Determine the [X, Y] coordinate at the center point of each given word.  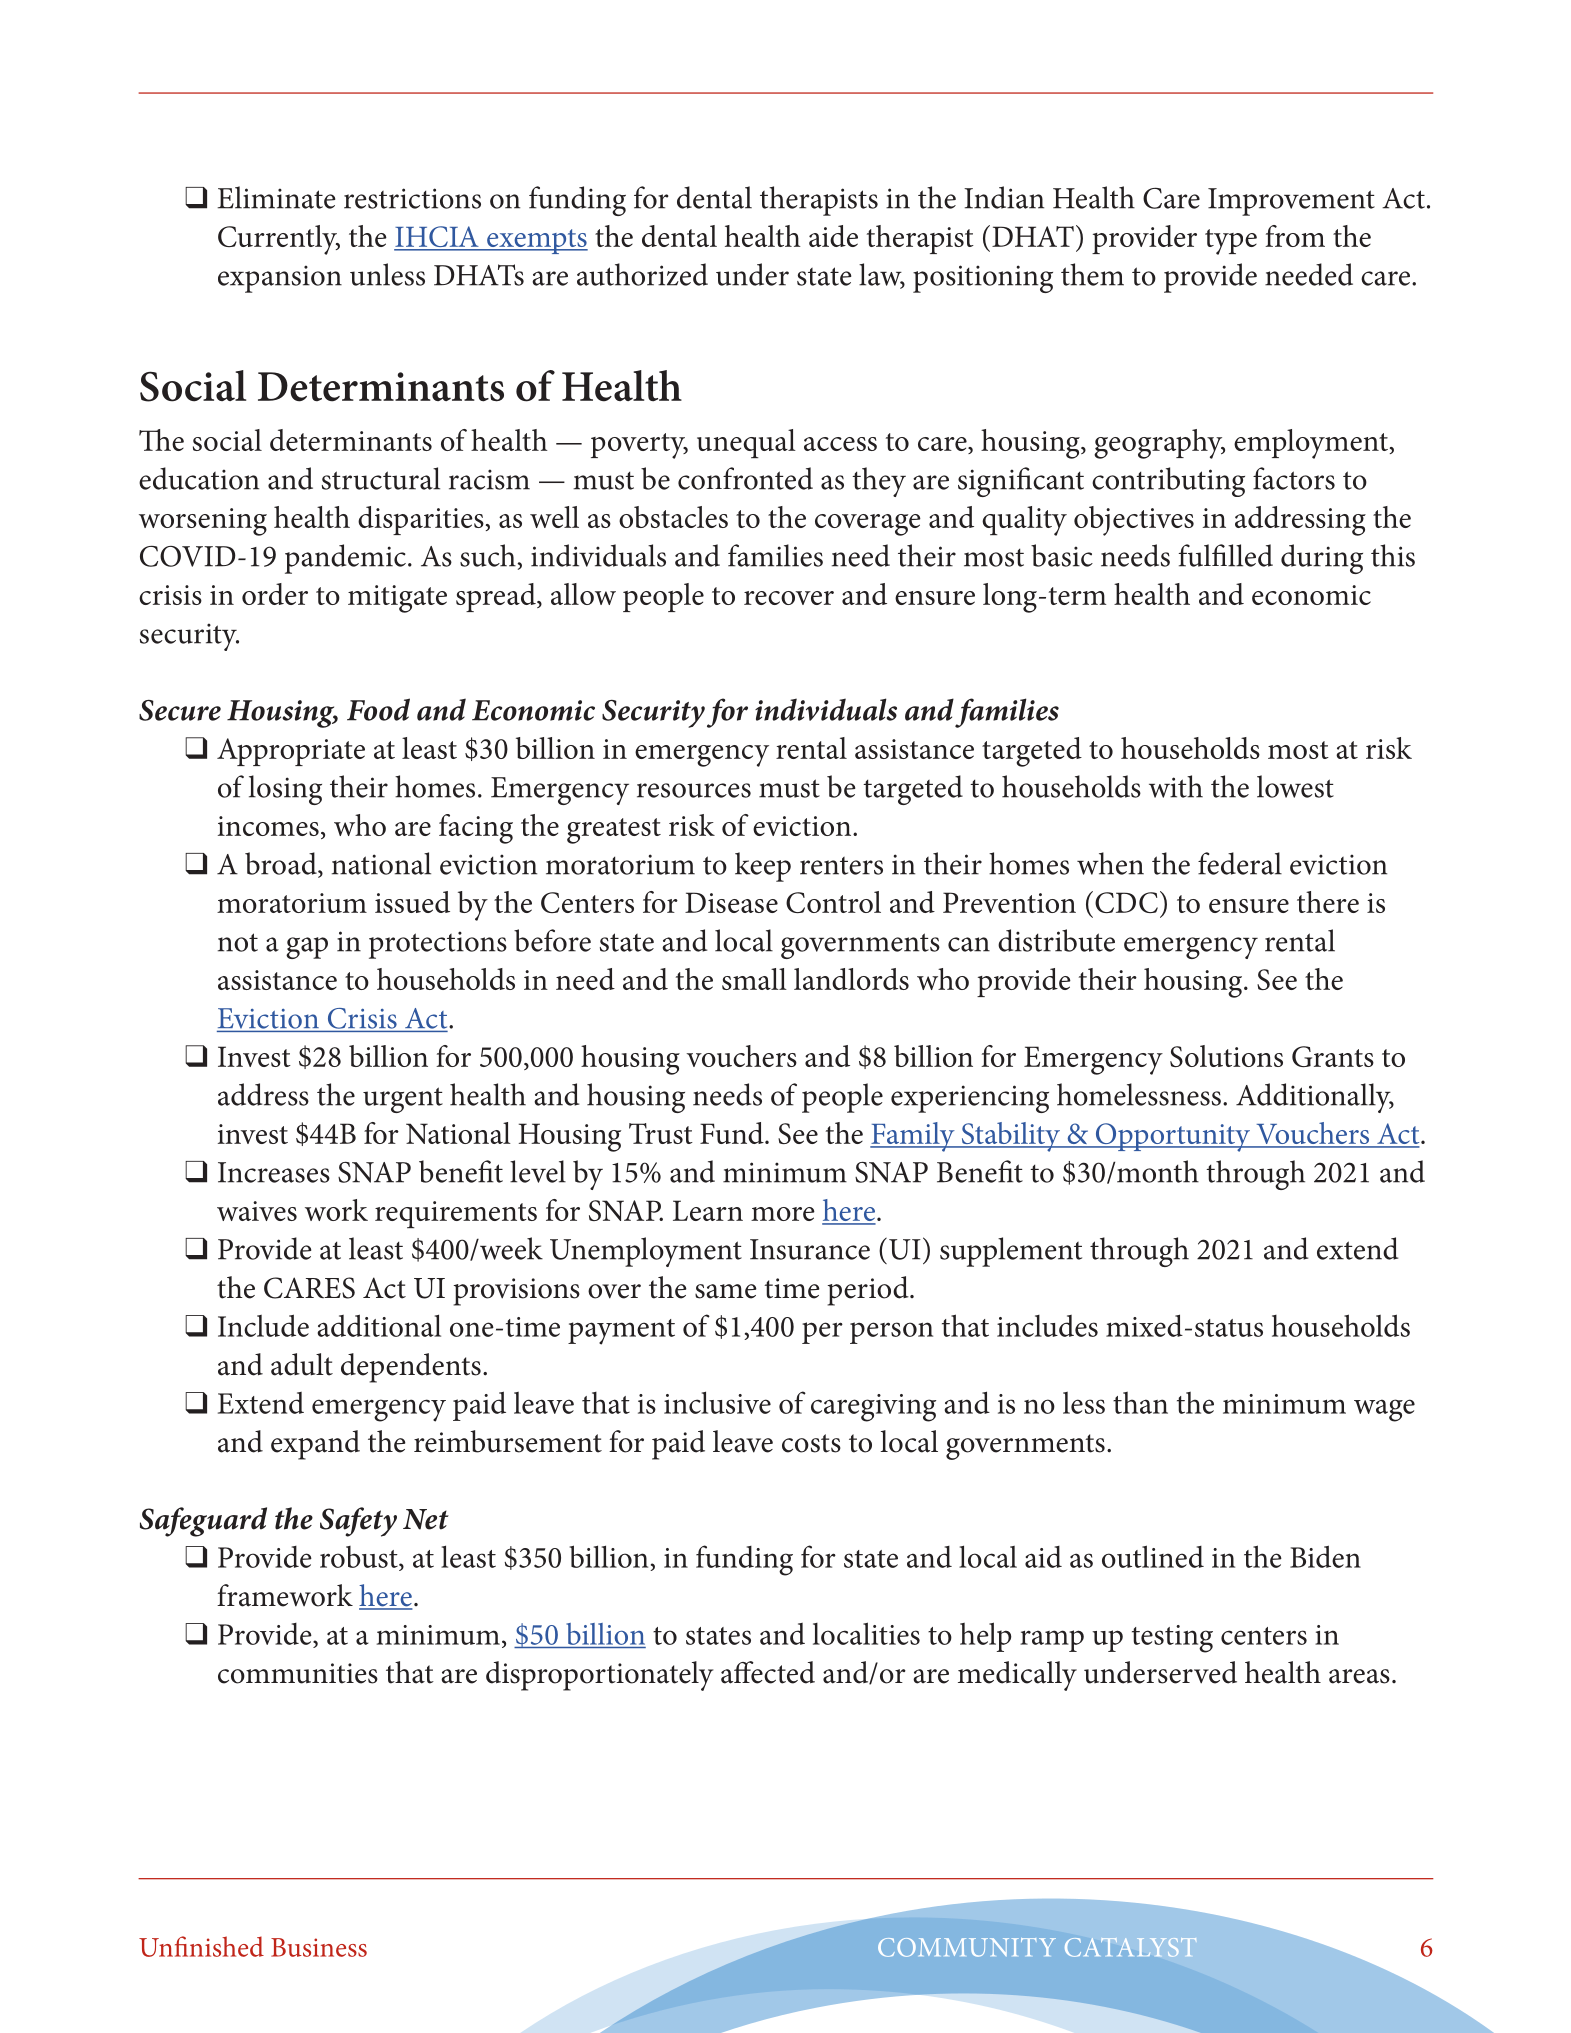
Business [319, 1947]
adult [302, 1364]
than [1140, 1403]
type [1231, 242]
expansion [280, 279]
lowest [1295, 786]
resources [694, 790]
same [726, 1291]
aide [833, 236]
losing [285, 790]
